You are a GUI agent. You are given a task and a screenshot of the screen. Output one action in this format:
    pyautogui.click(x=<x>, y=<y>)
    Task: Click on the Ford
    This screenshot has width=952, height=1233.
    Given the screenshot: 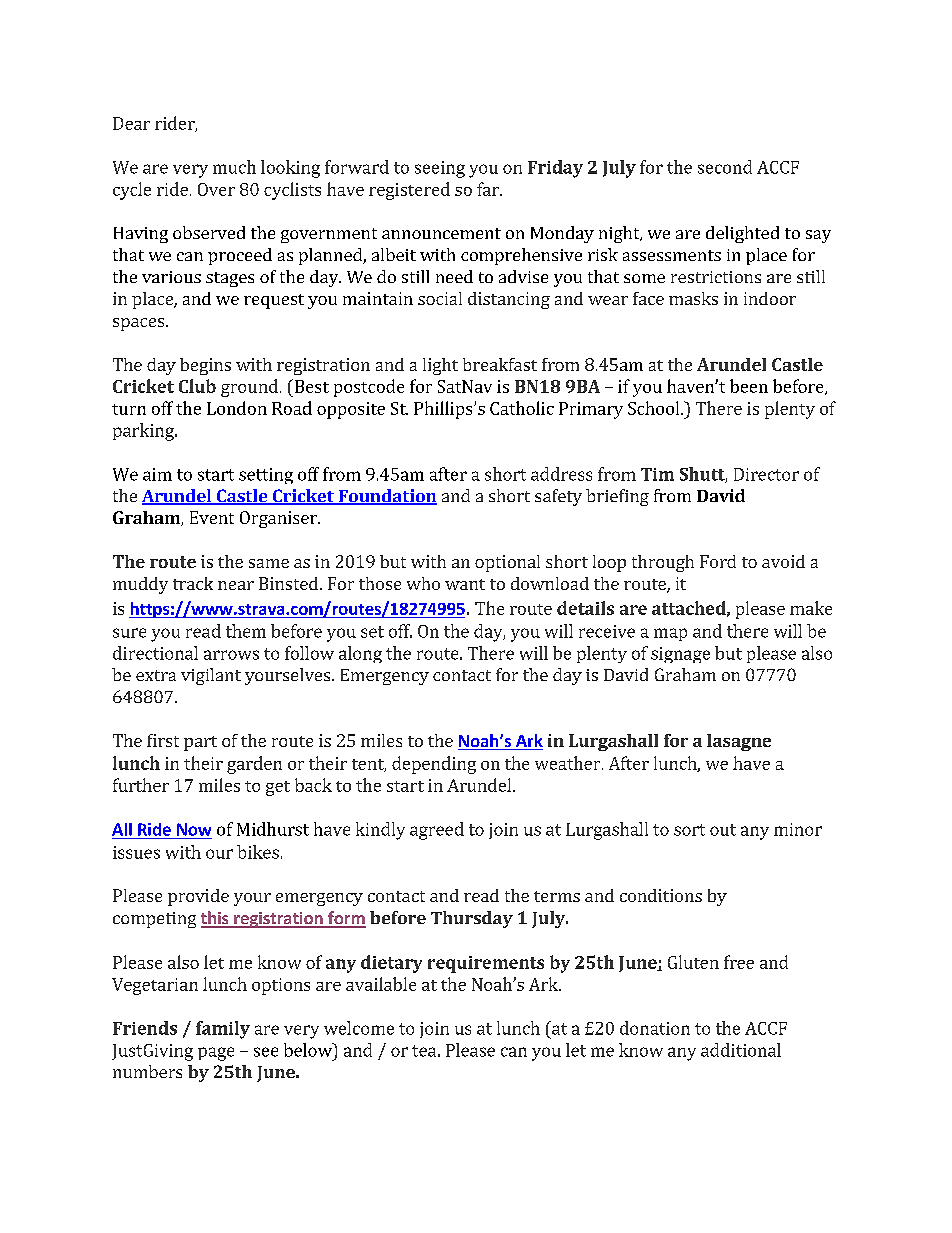 What is the action you would take?
    pyautogui.click(x=718, y=561)
